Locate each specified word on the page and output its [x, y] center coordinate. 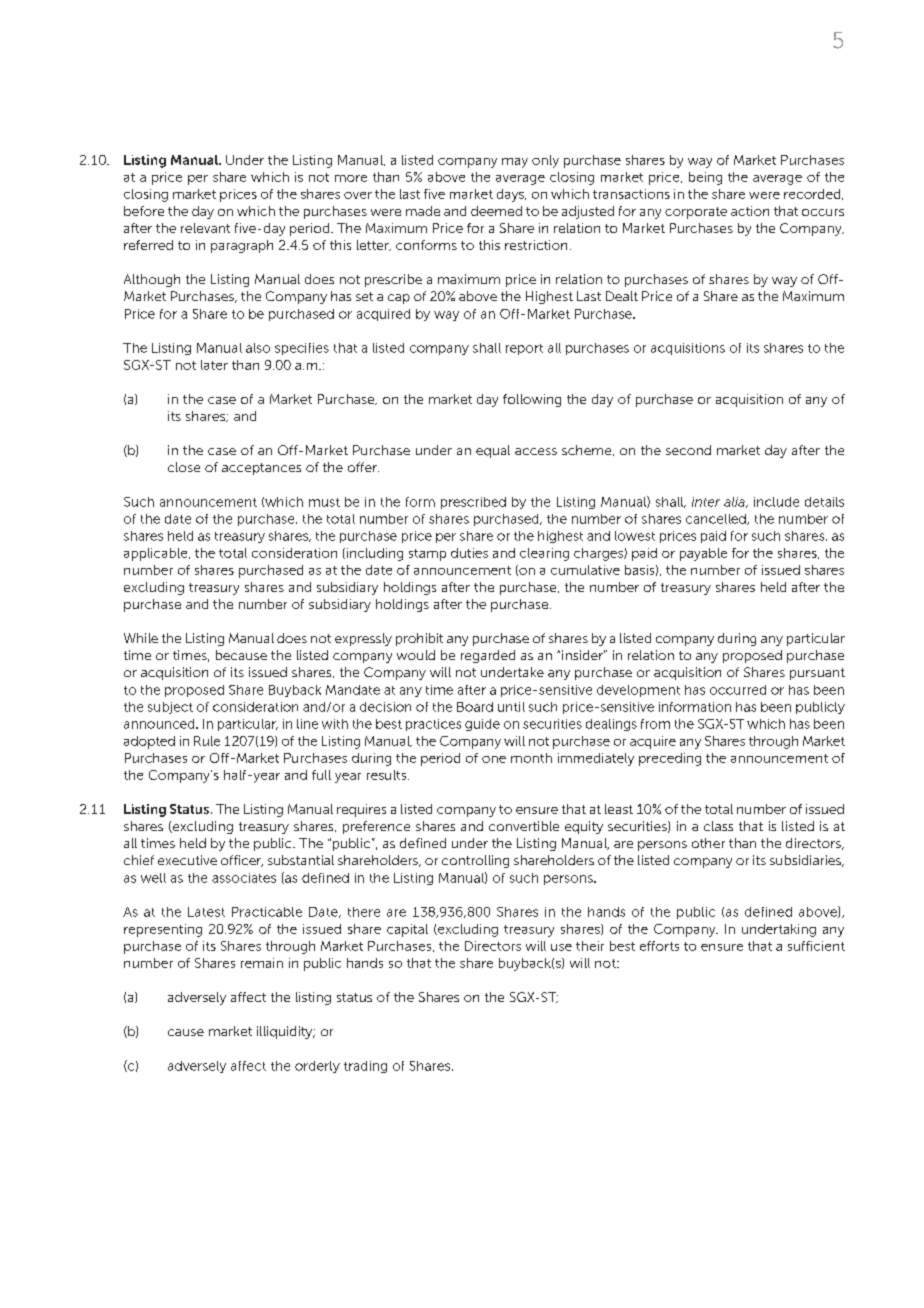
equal [493, 451]
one [494, 759]
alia [735, 502]
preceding [670, 759]
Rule [207, 741]
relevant [205, 228]
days [511, 195]
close [184, 467]
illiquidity [286, 1032]
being [705, 178]
